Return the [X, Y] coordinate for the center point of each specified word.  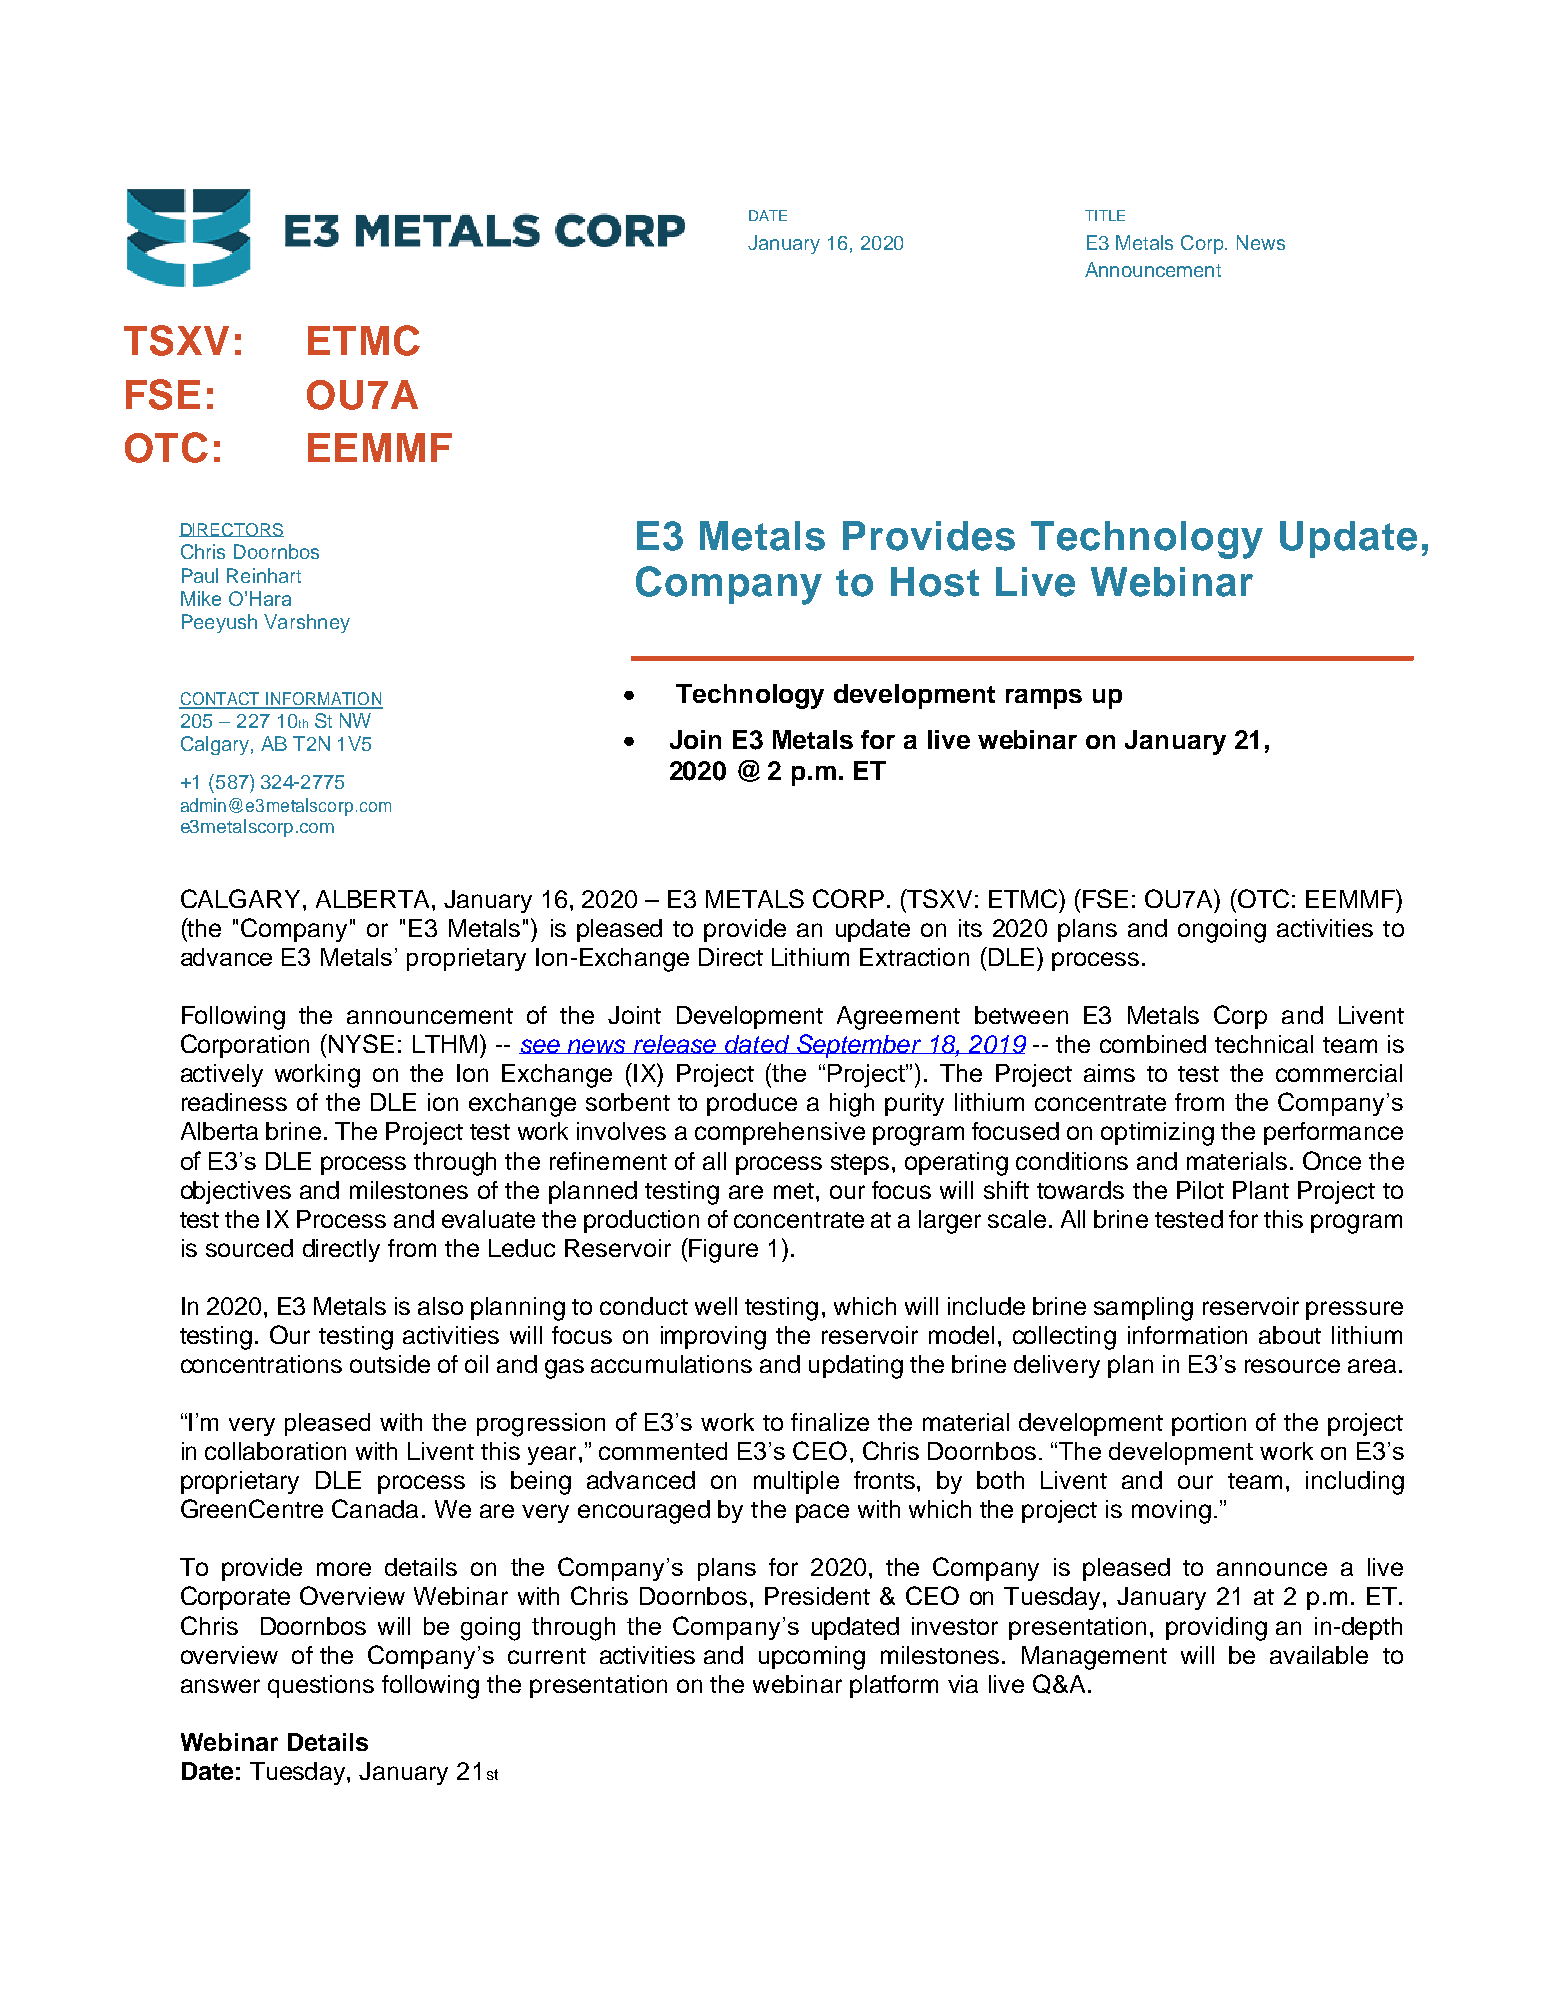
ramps [1044, 699]
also [440, 1306]
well [716, 1306]
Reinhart [264, 575]
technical [1264, 1044]
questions [321, 1686]
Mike [201, 598]
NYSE [360, 1043]
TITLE [1105, 215]
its [970, 928]
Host [935, 582]
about [1290, 1335]
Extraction [914, 957]
